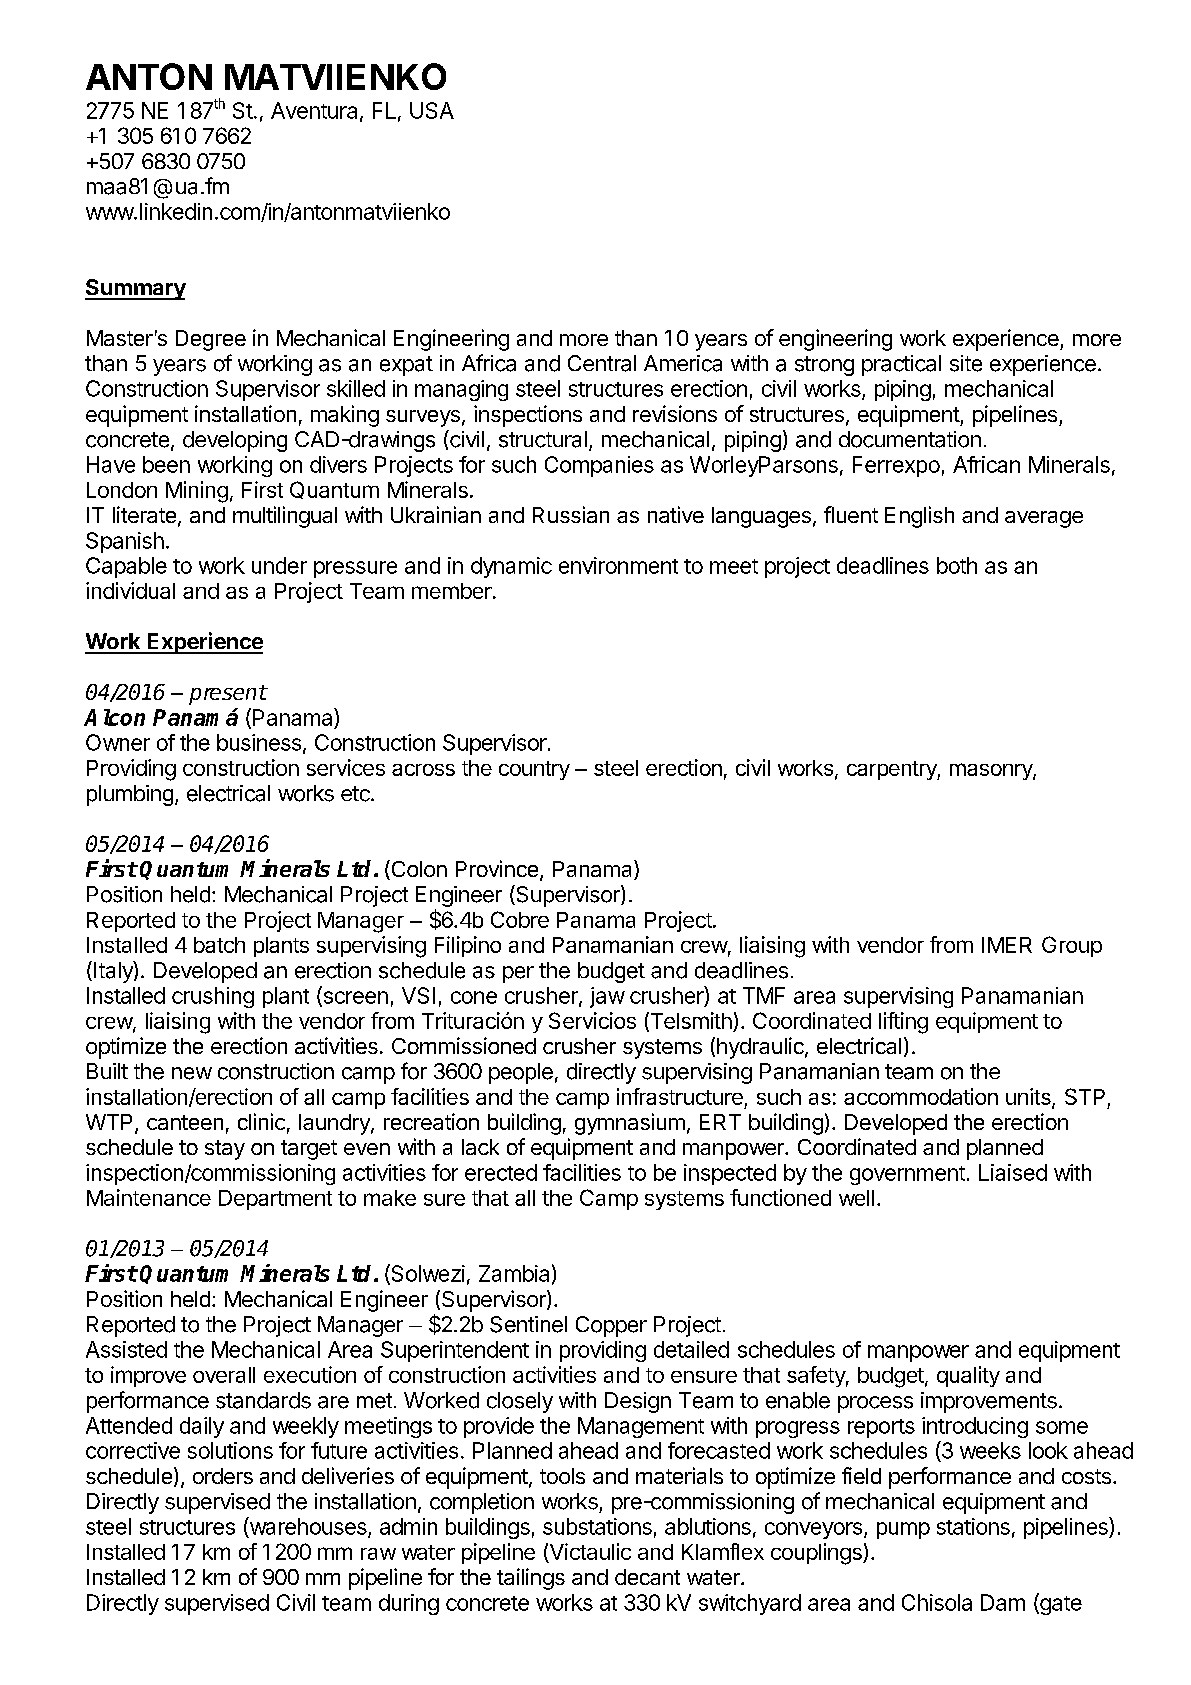 The height and width of the screenshot is (1685, 1191). I want to click on environment, so click(618, 565).
